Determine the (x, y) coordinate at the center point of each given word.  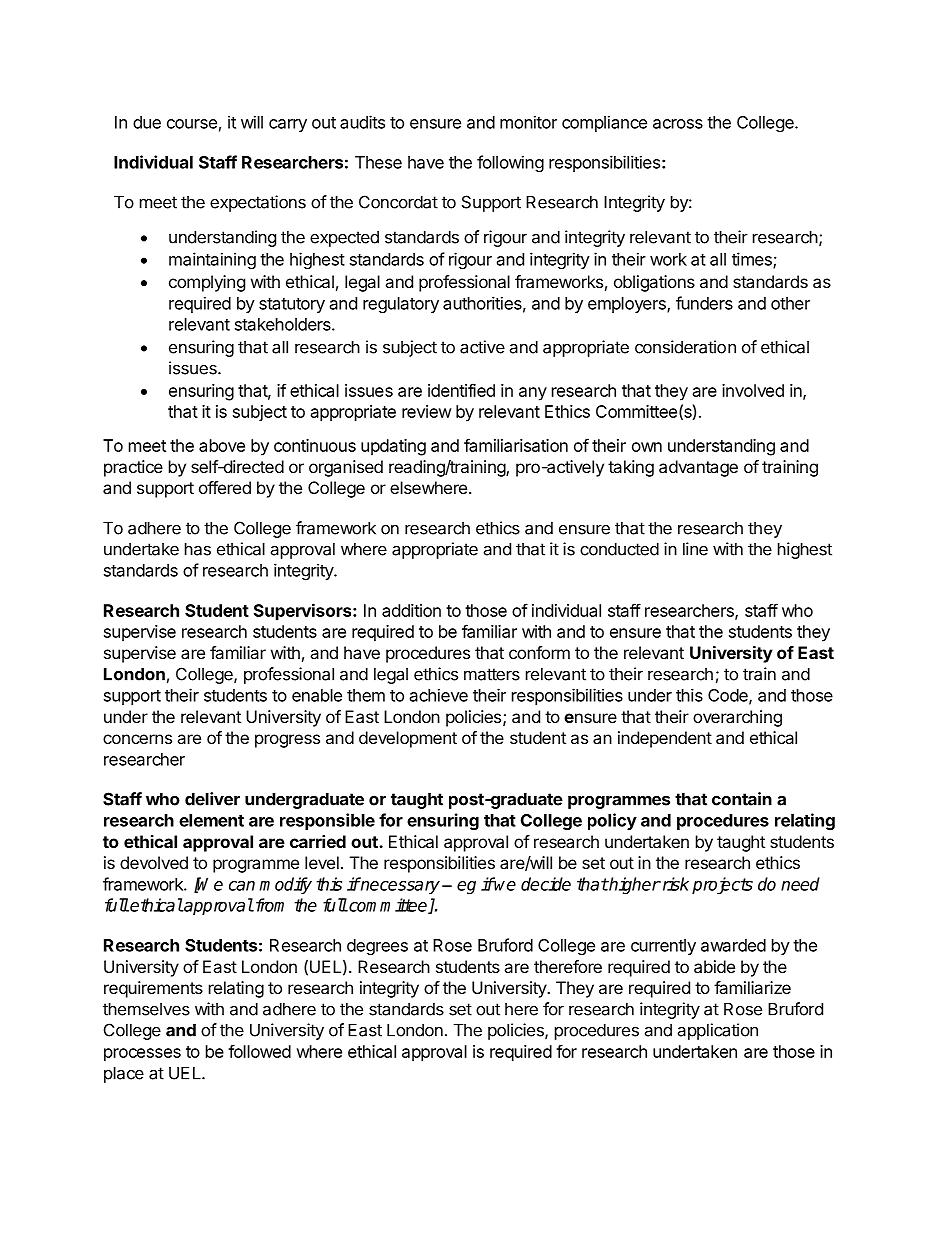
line (695, 549)
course (192, 124)
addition (411, 610)
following (510, 163)
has (198, 549)
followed (259, 1051)
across (678, 124)
